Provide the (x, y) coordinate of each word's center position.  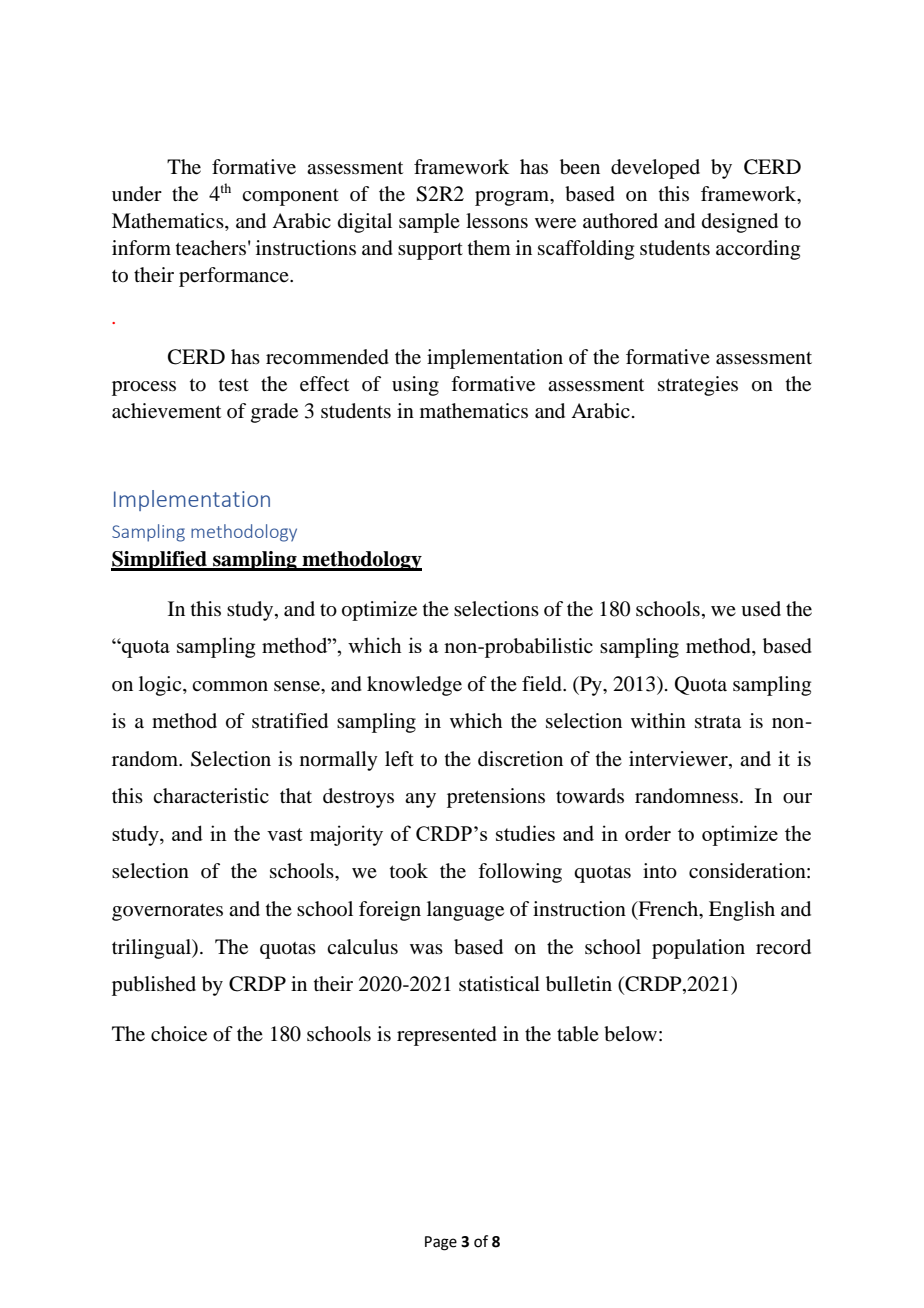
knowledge (414, 686)
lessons (497, 221)
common (230, 686)
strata (718, 722)
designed (740, 223)
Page (441, 1243)
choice (179, 1034)
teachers (211, 248)
